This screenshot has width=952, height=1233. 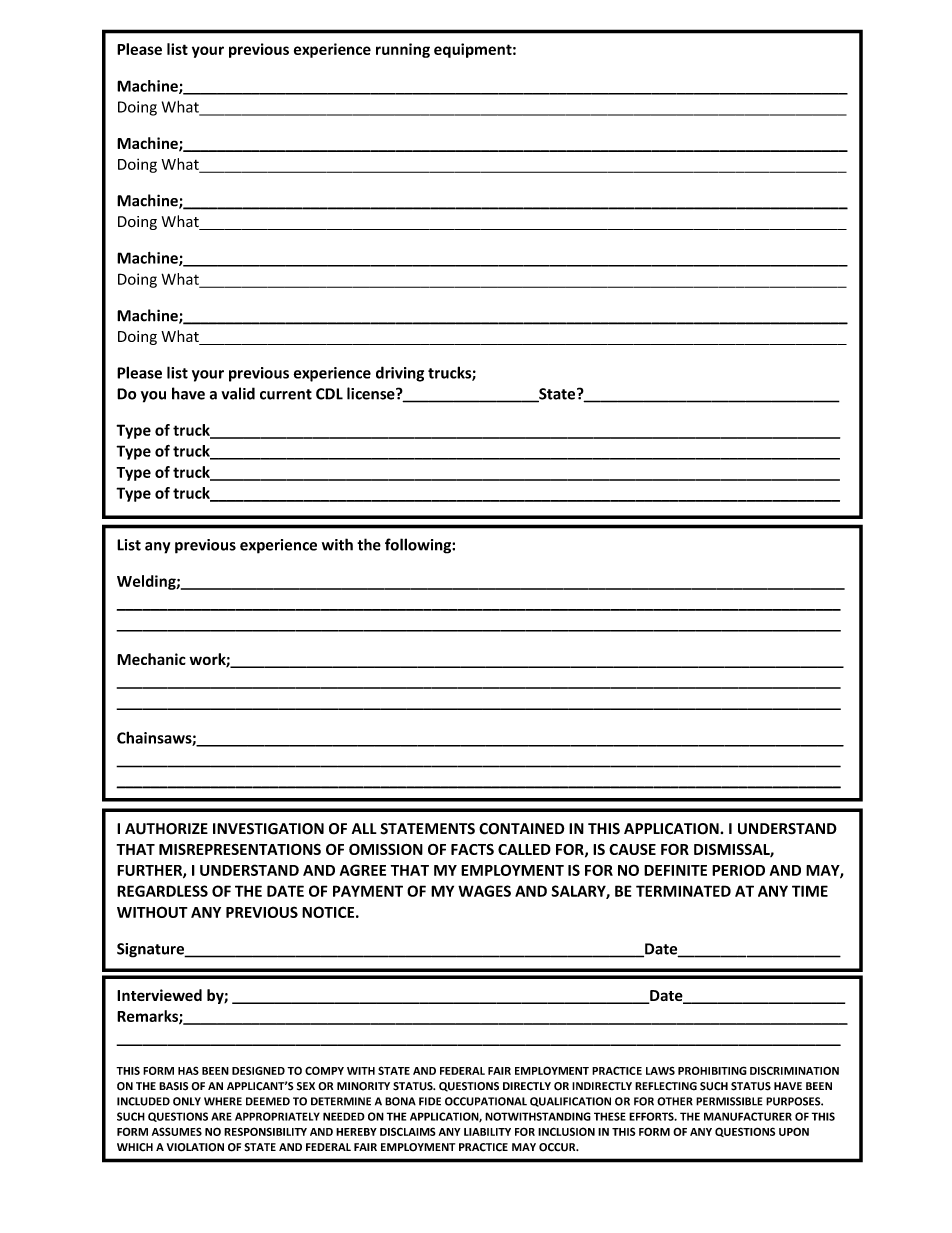 What do you see at coordinates (221, 1116) in the screenshot?
I see `ARE` at bounding box center [221, 1116].
